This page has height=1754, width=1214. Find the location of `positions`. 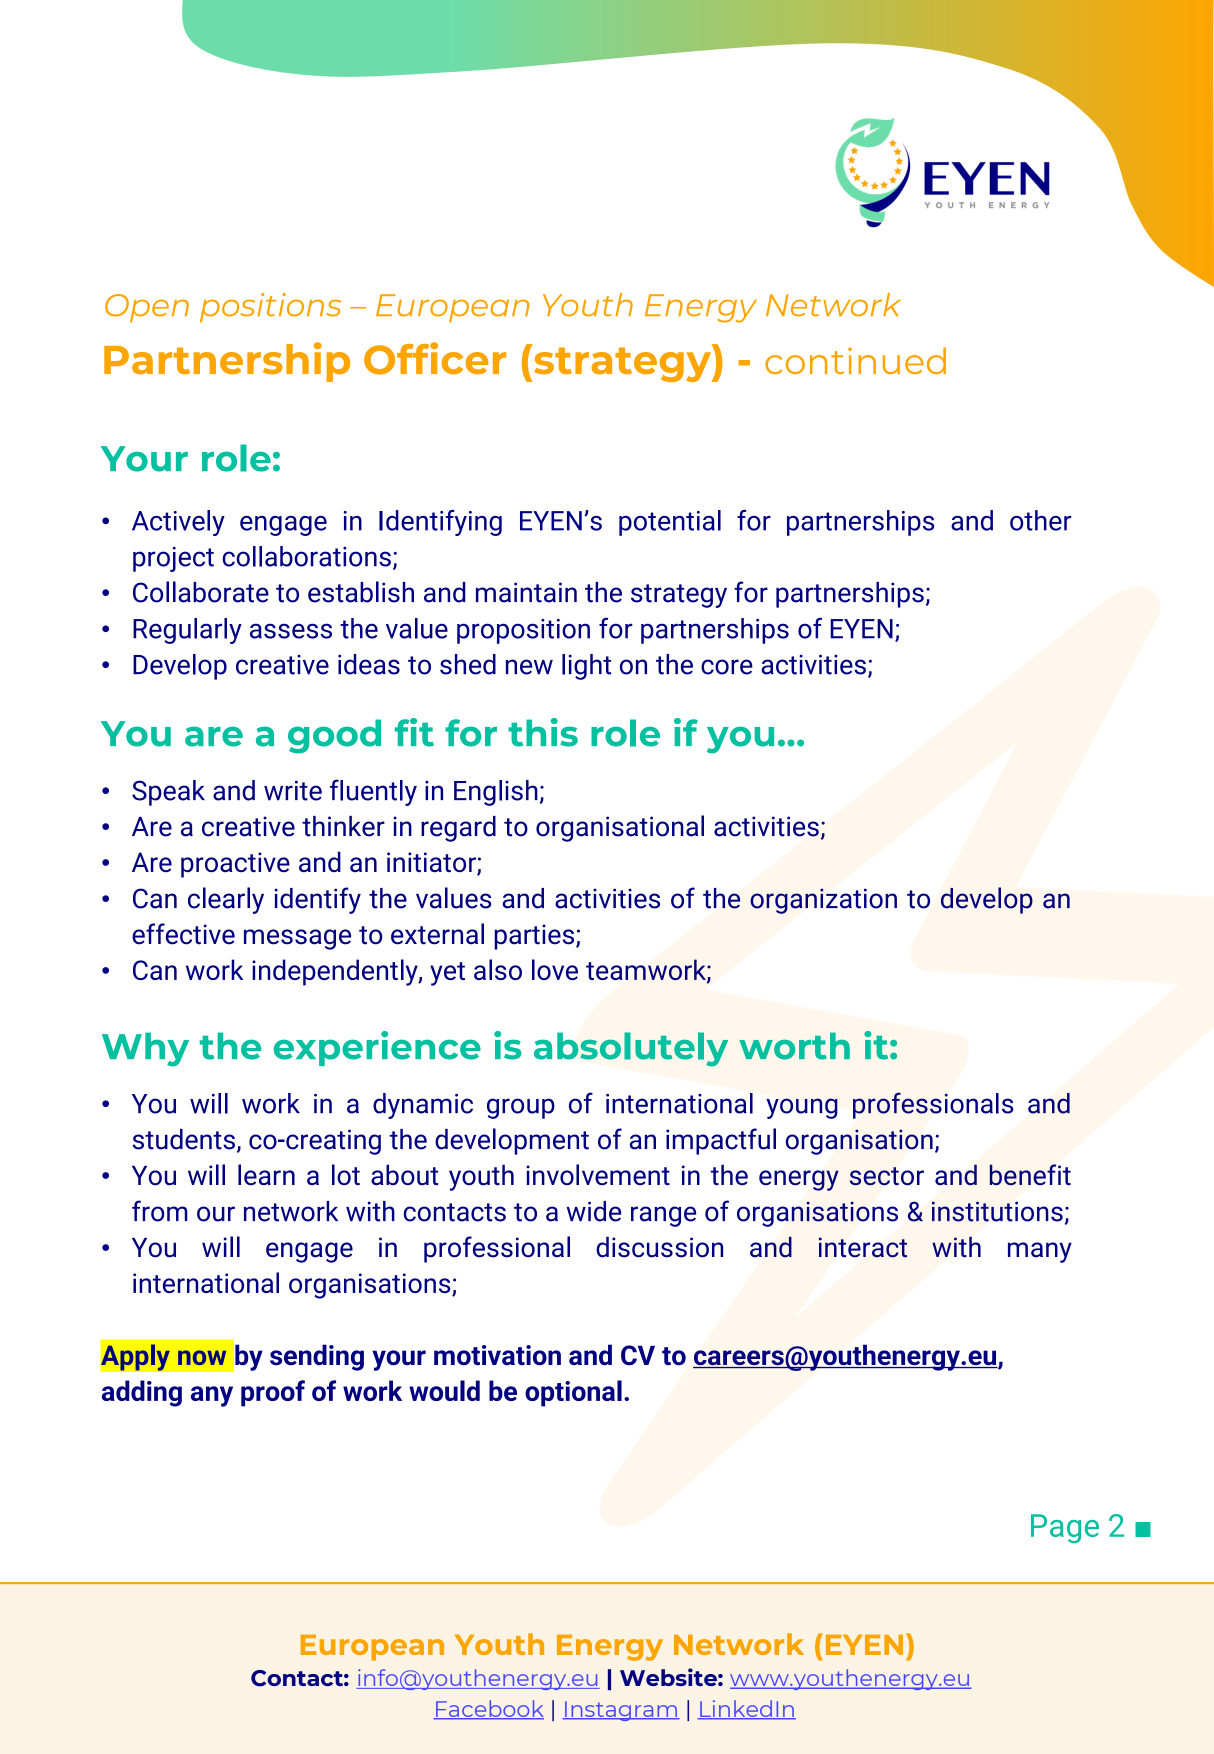

positions is located at coordinates (270, 308).
